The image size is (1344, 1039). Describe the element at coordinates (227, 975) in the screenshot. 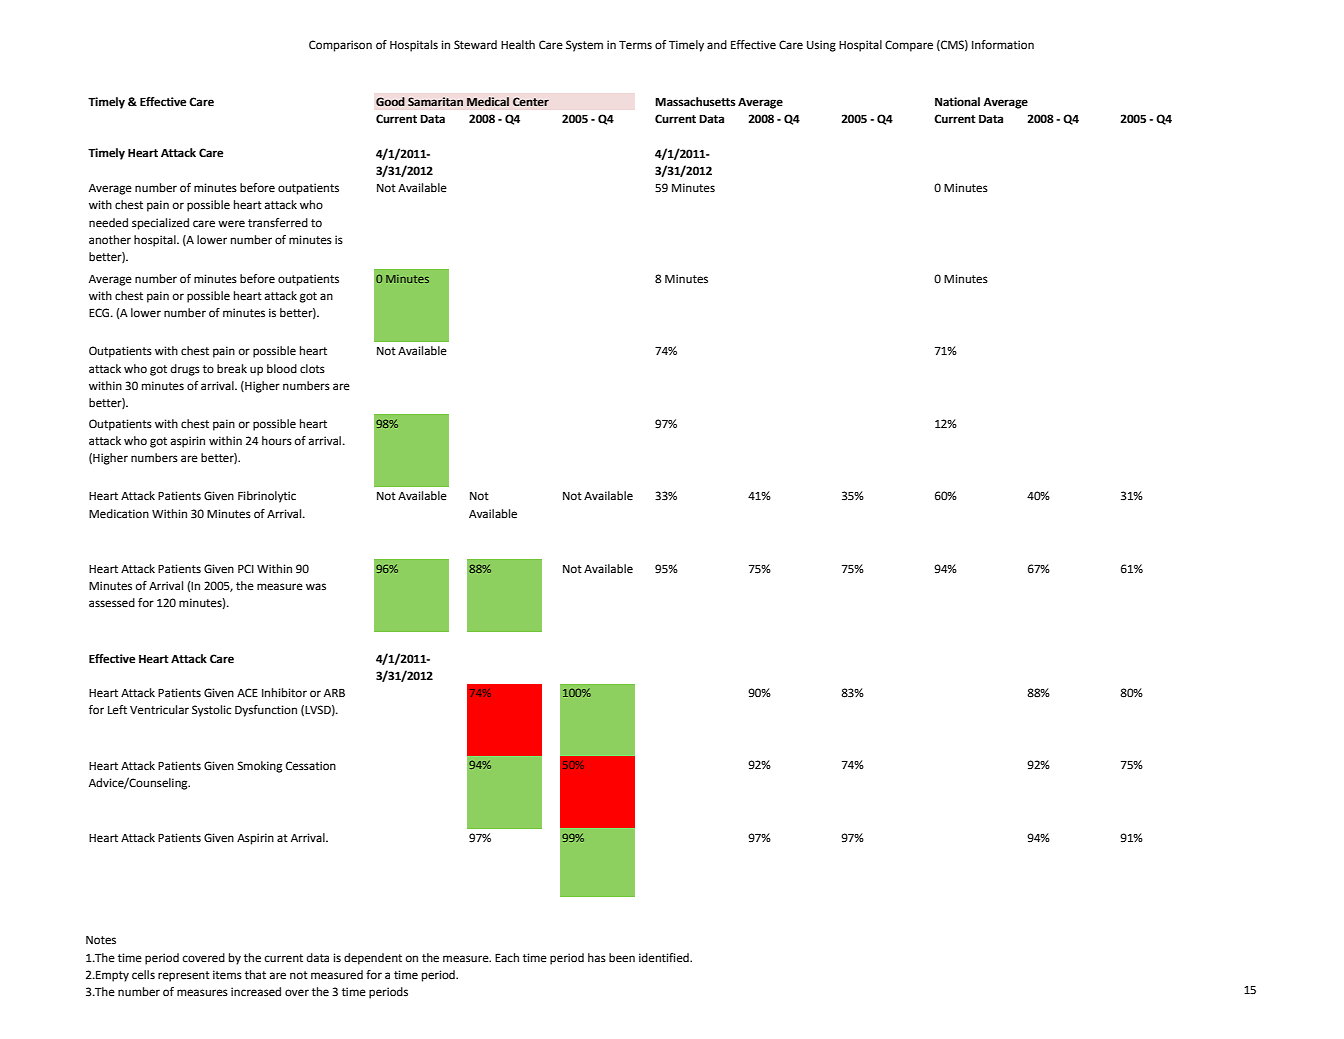

I see `items` at that location.
